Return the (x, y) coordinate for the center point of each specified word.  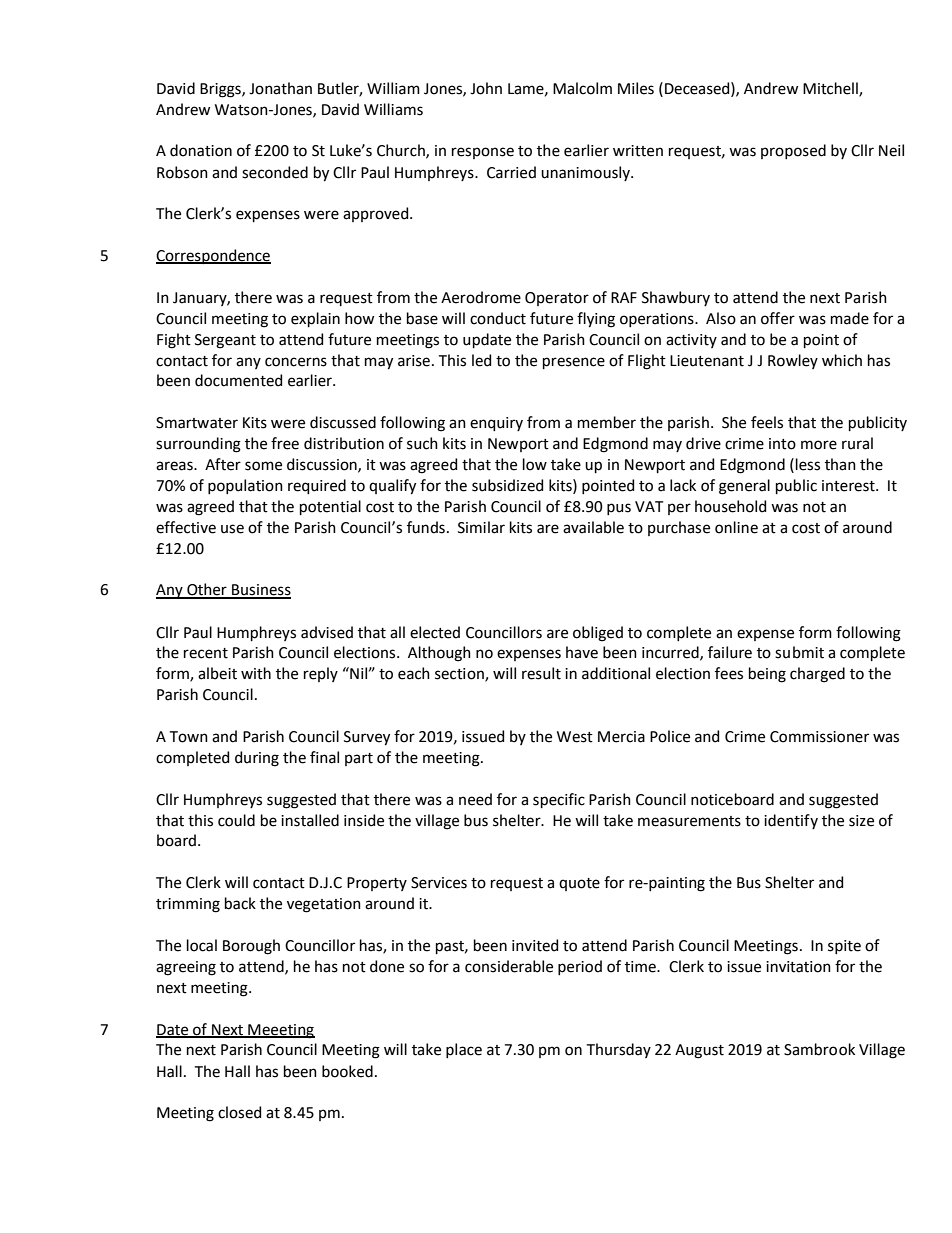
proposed (793, 151)
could (236, 820)
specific (559, 800)
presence (574, 363)
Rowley (793, 361)
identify (791, 821)
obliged (598, 634)
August (699, 1051)
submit (799, 652)
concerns (296, 362)
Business (260, 591)
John (486, 88)
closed (239, 1112)
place (464, 1050)
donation (201, 150)
